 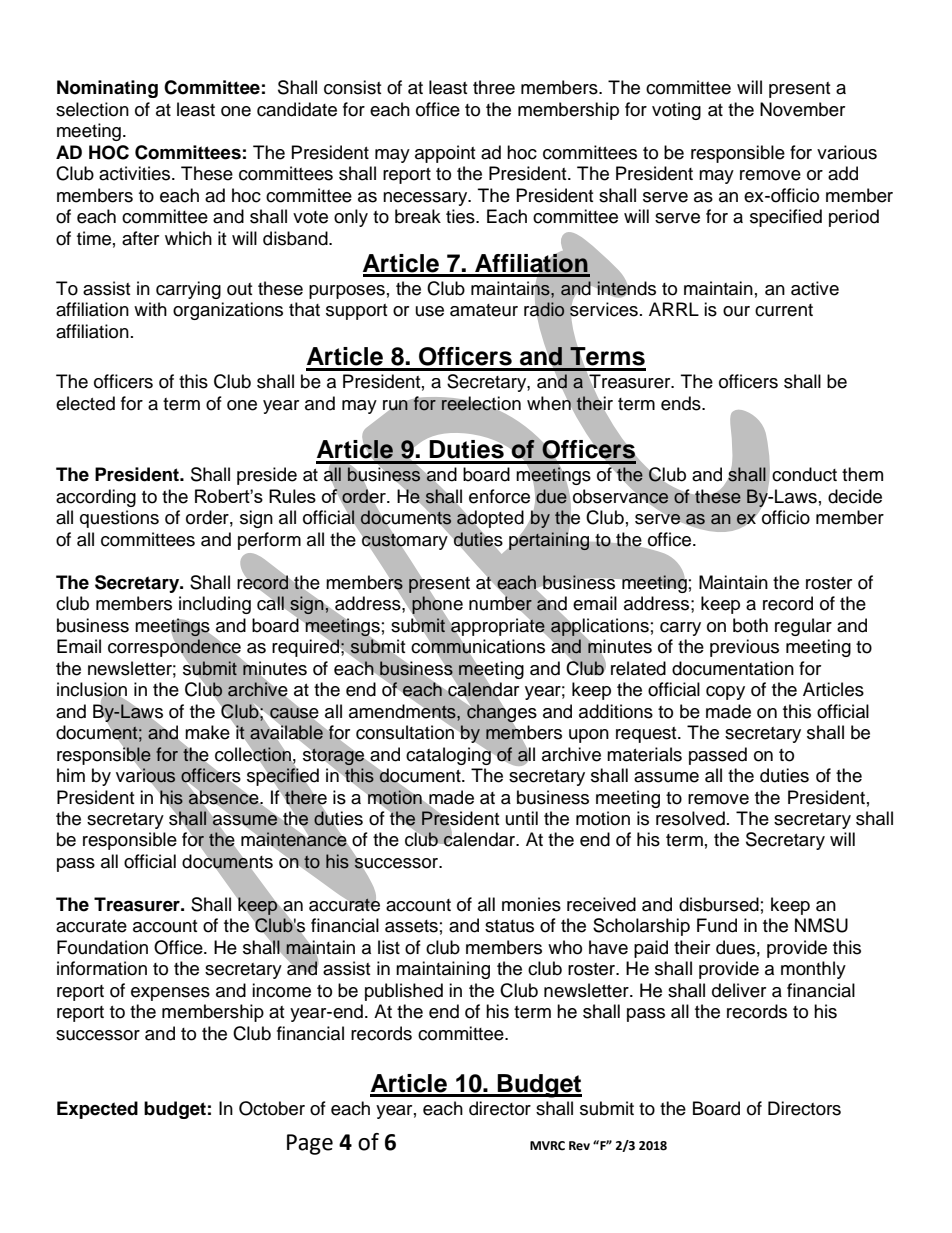 I want to click on Nominating, so click(x=107, y=89).
